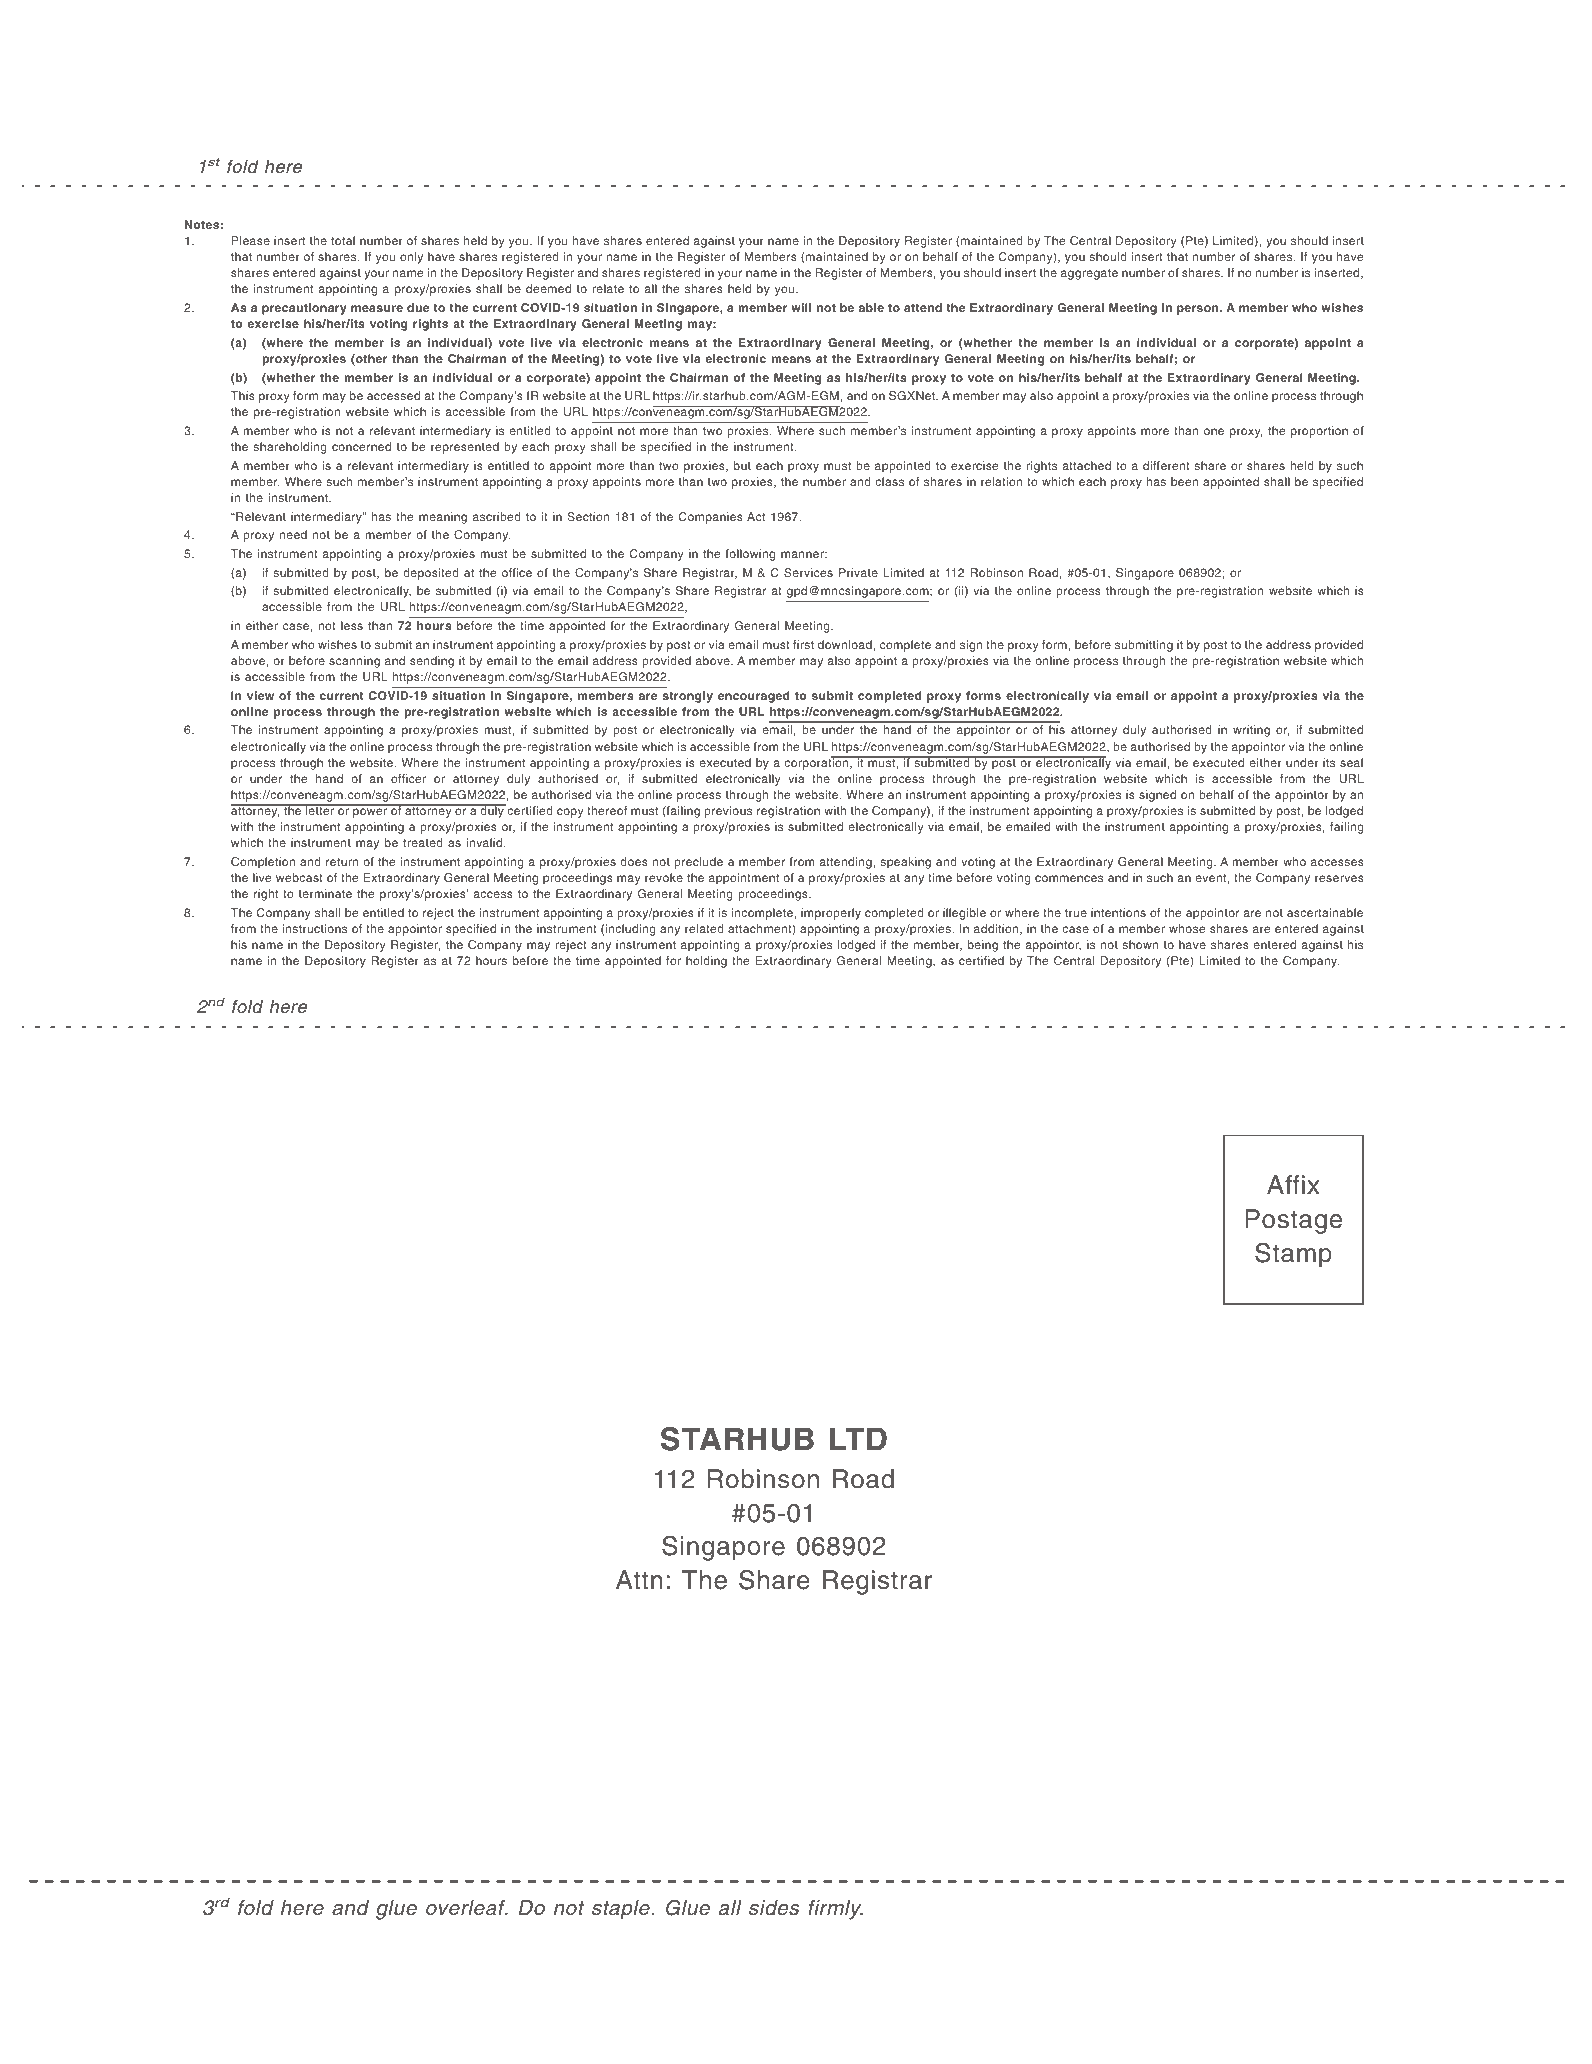 This image has width=1592, height=2064. What do you see at coordinates (639, 1579) in the image?
I see `Attn` at bounding box center [639, 1579].
